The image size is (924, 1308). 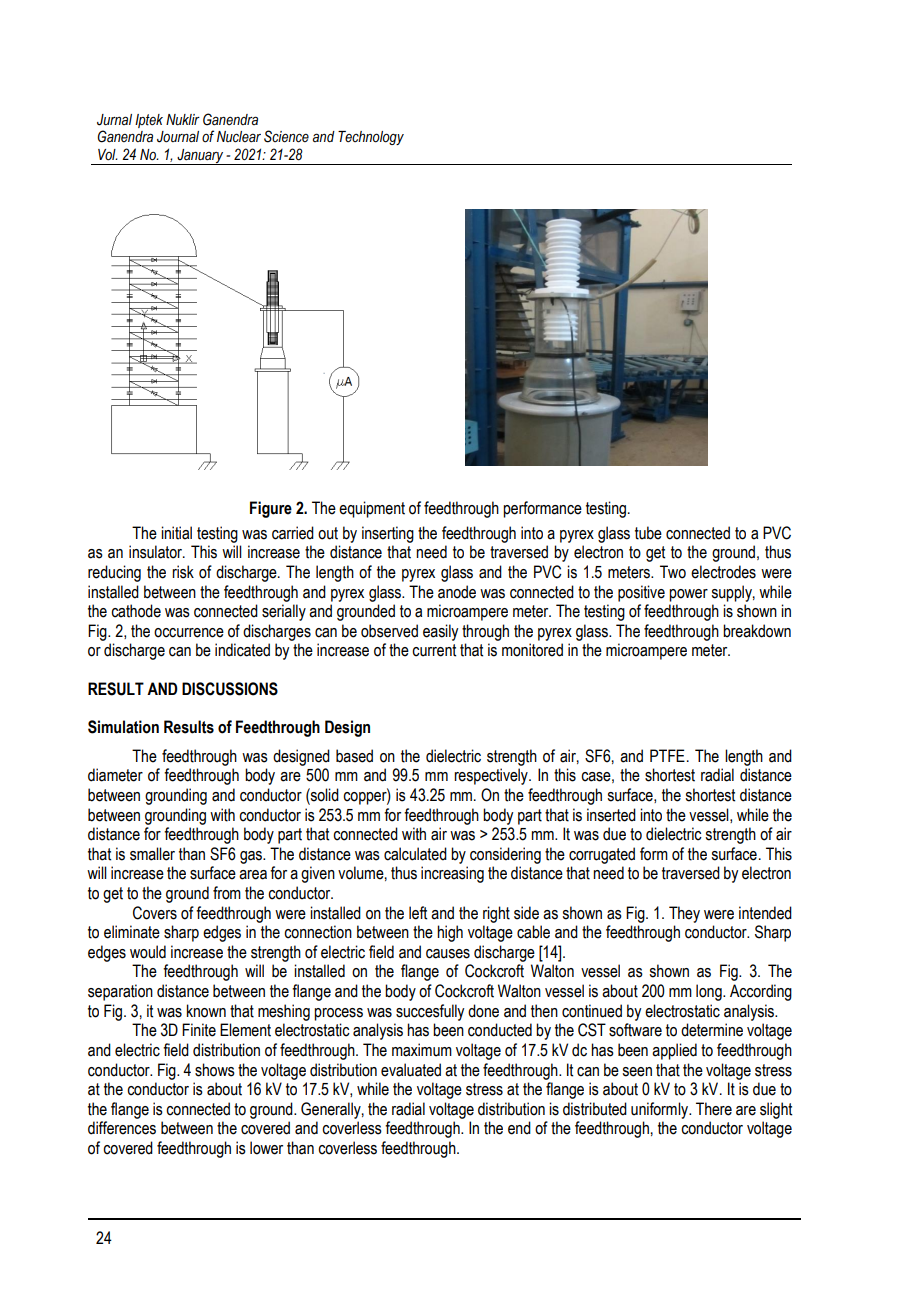 What do you see at coordinates (189, 633) in the screenshot?
I see `occurrence` at bounding box center [189, 633].
